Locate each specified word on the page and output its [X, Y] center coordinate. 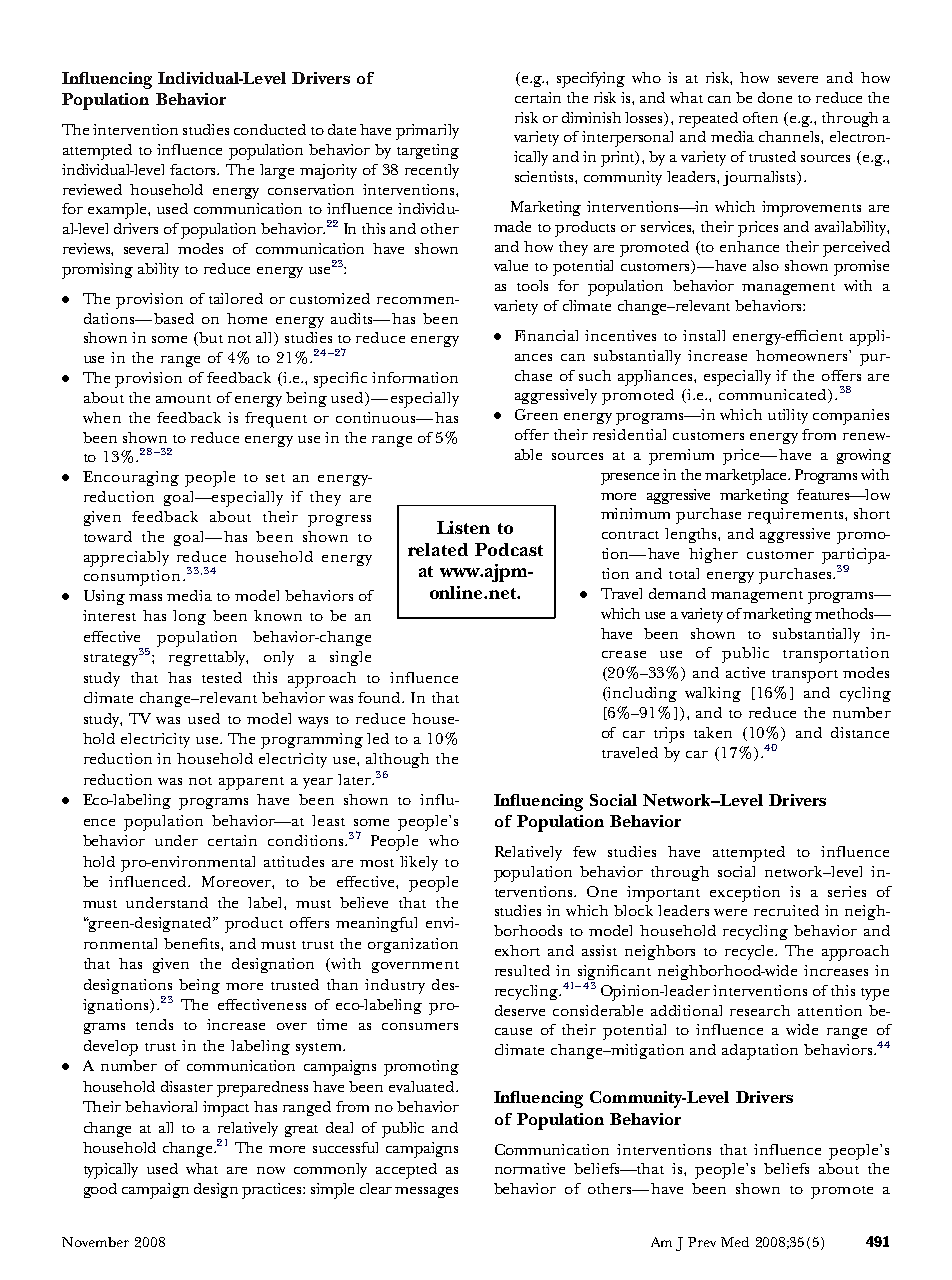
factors [194, 169]
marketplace [747, 477]
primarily [427, 132]
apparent [251, 783]
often [760, 117]
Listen [463, 527]
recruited [786, 910]
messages [426, 1192]
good [100, 1190]
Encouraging [131, 478]
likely [419, 863]
